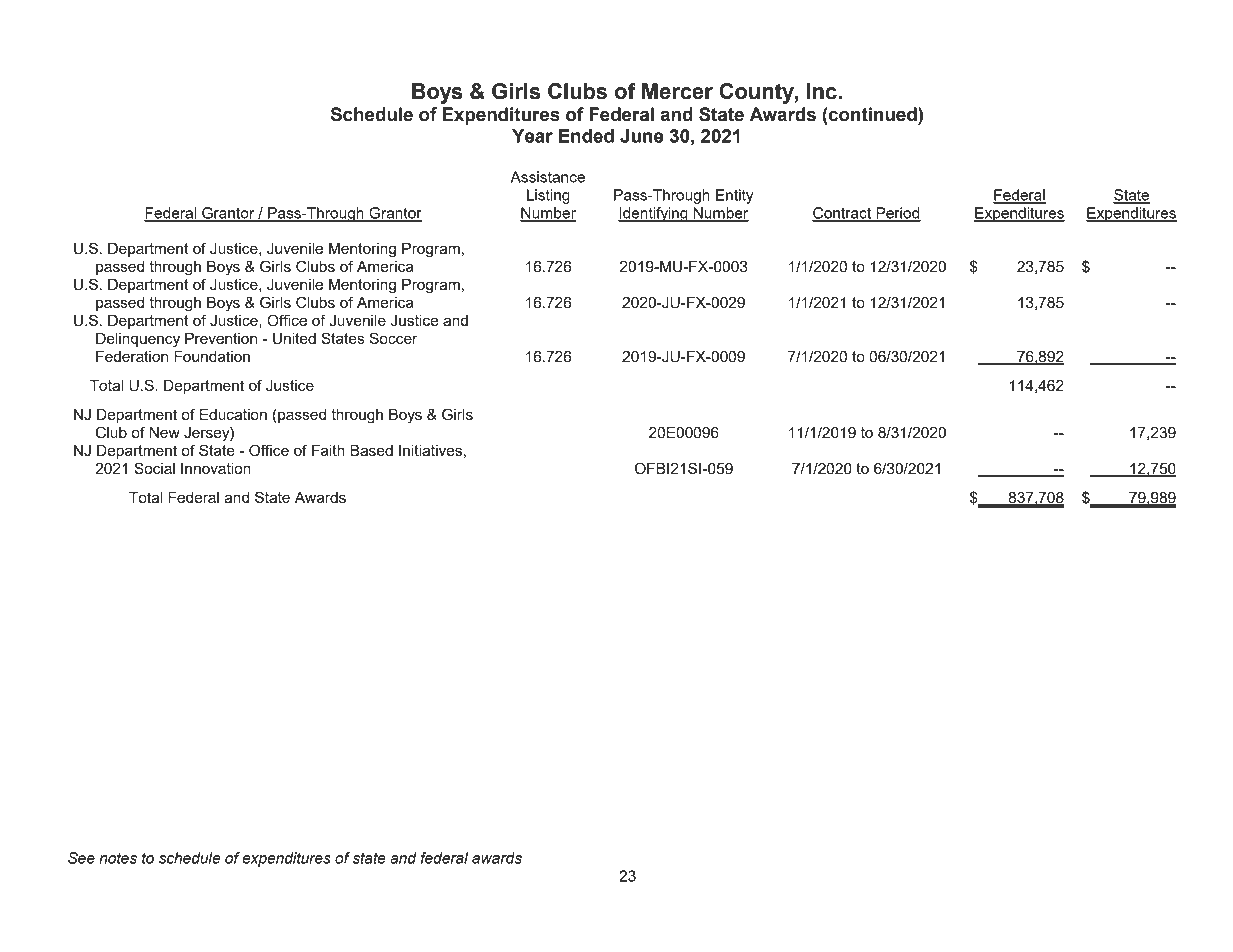 This screenshot has height=952, width=1233. Describe the element at coordinates (328, 450) in the screenshot. I see `Faith` at that location.
